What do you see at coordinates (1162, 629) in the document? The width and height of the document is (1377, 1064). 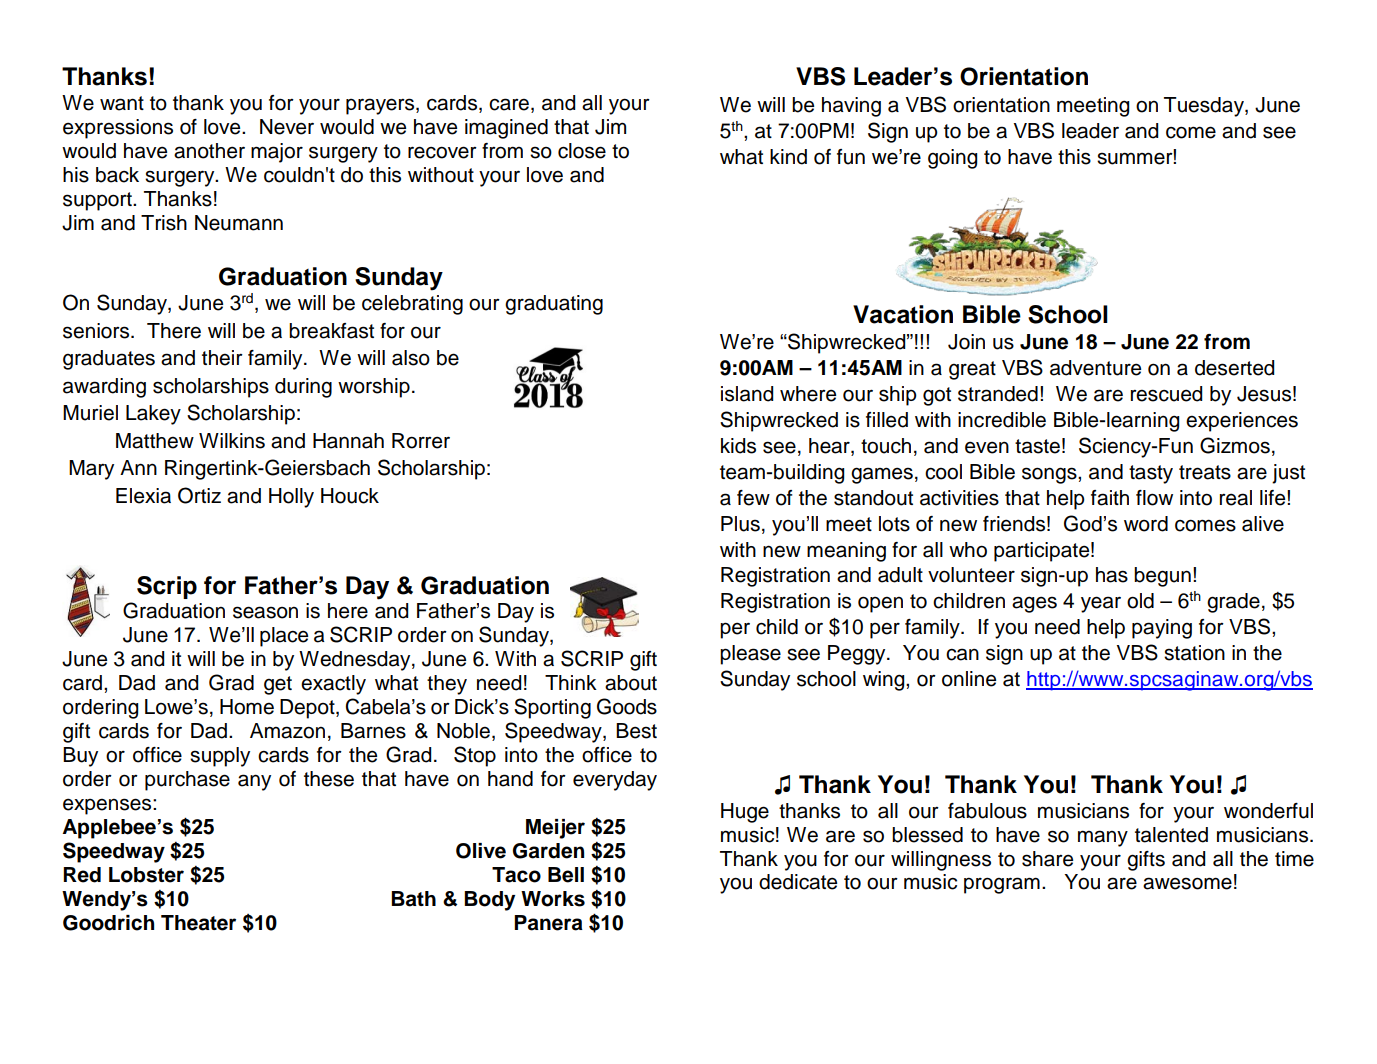 I see `paying` at bounding box center [1162, 629].
